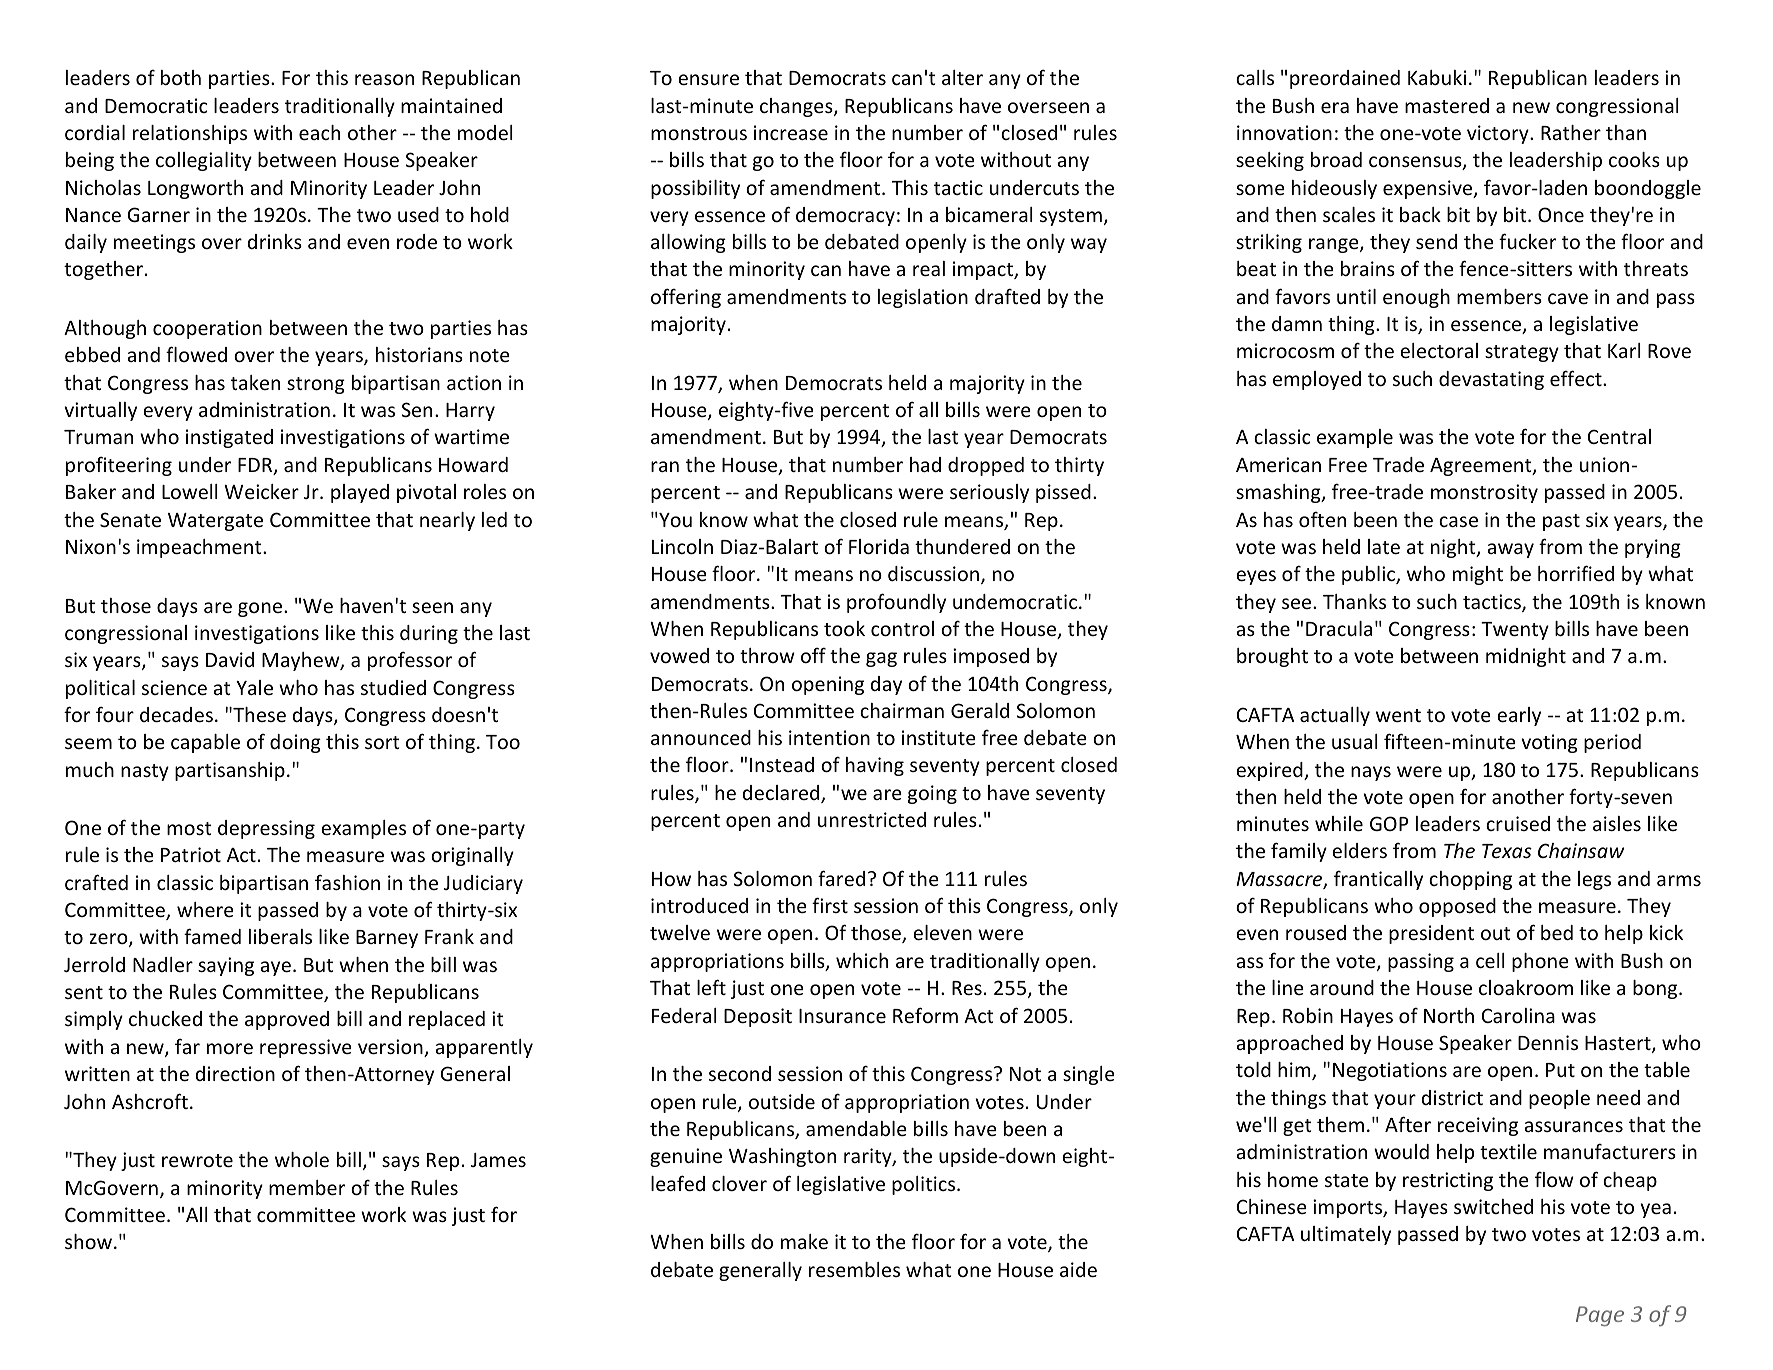 The image size is (1773, 1370). What do you see at coordinates (862, 960) in the page?
I see `which` at bounding box center [862, 960].
